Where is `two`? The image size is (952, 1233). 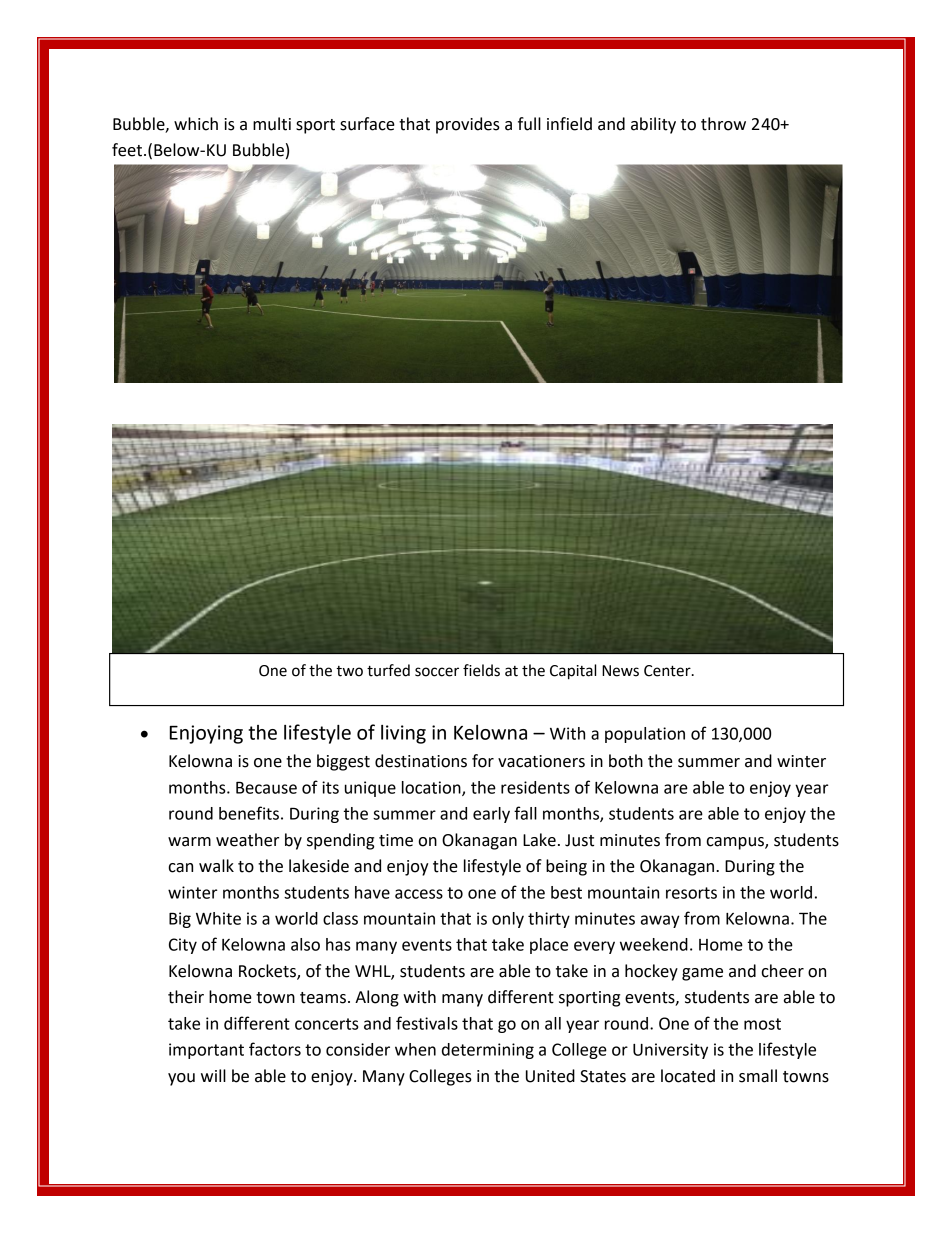 two is located at coordinates (349, 671).
